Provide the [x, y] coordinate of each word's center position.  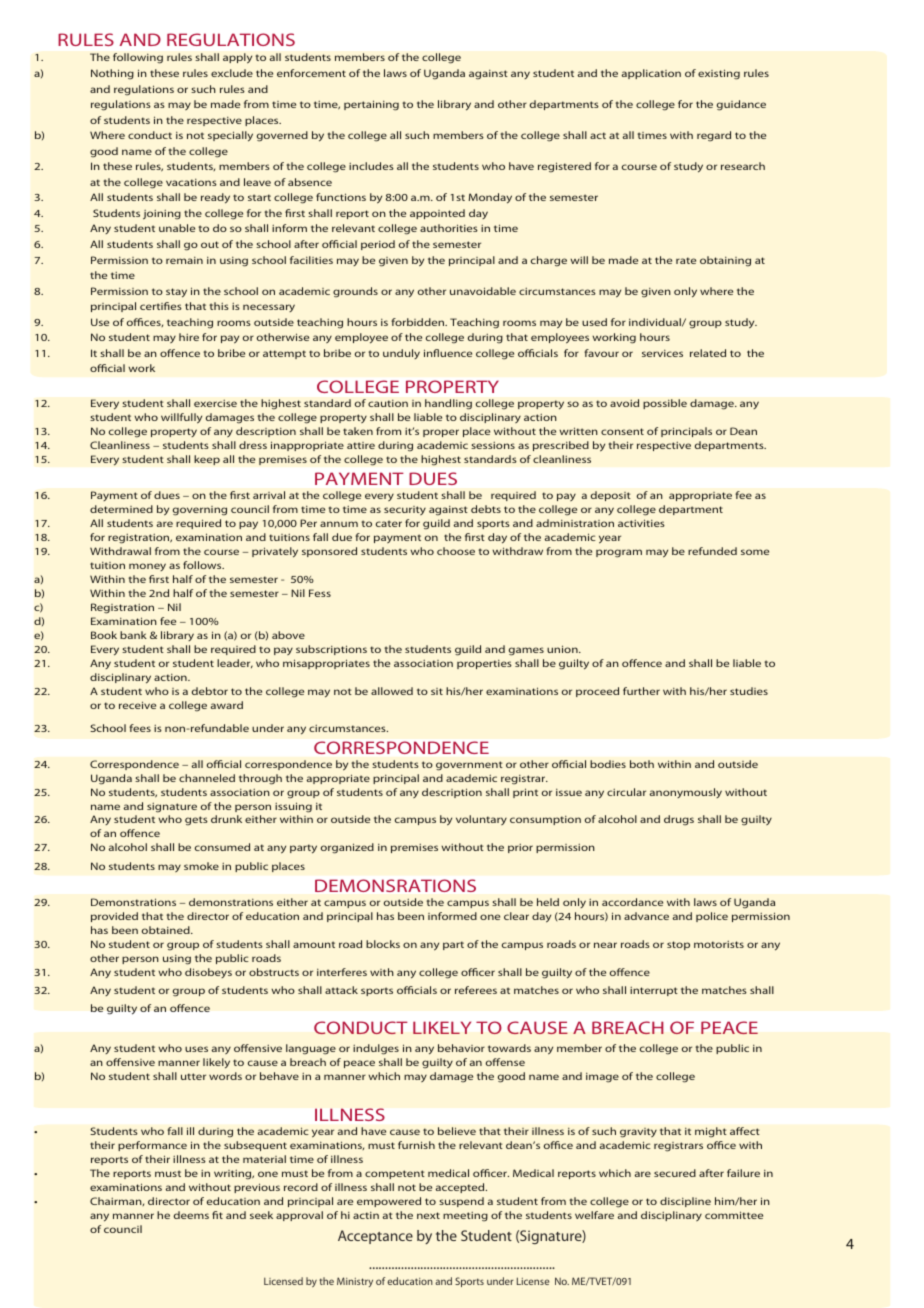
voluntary [481, 820]
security [405, 510]
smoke [201, 866]
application [651, 74]
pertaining [371, 105]
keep [207, 460]
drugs [679, 820]
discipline [685, 1202]
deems [191, 1215]
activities [641, 523]
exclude [232, 73]
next [428, 1215]
